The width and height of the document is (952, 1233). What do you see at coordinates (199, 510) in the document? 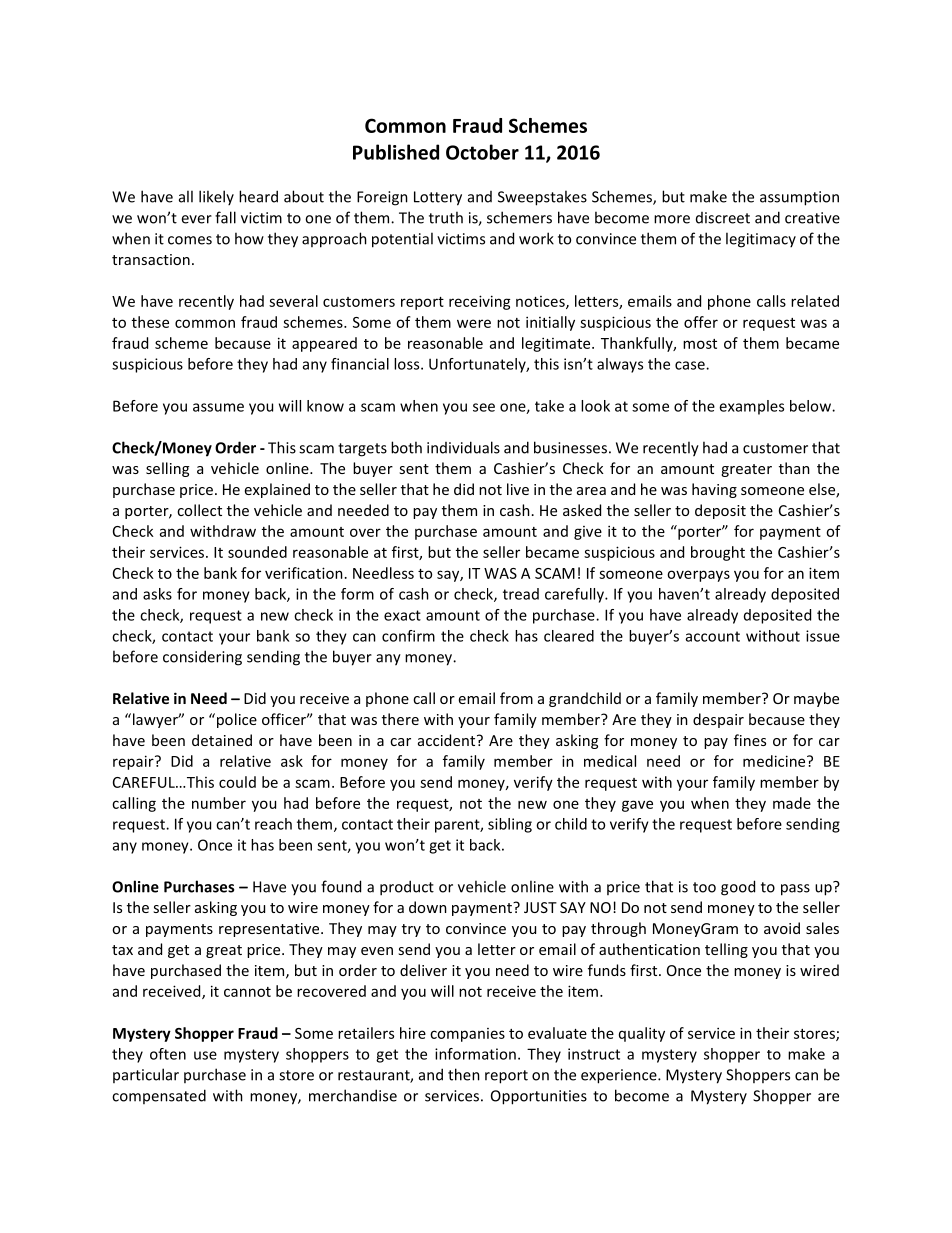
I see `collect` at bounding box center [199, 510].
